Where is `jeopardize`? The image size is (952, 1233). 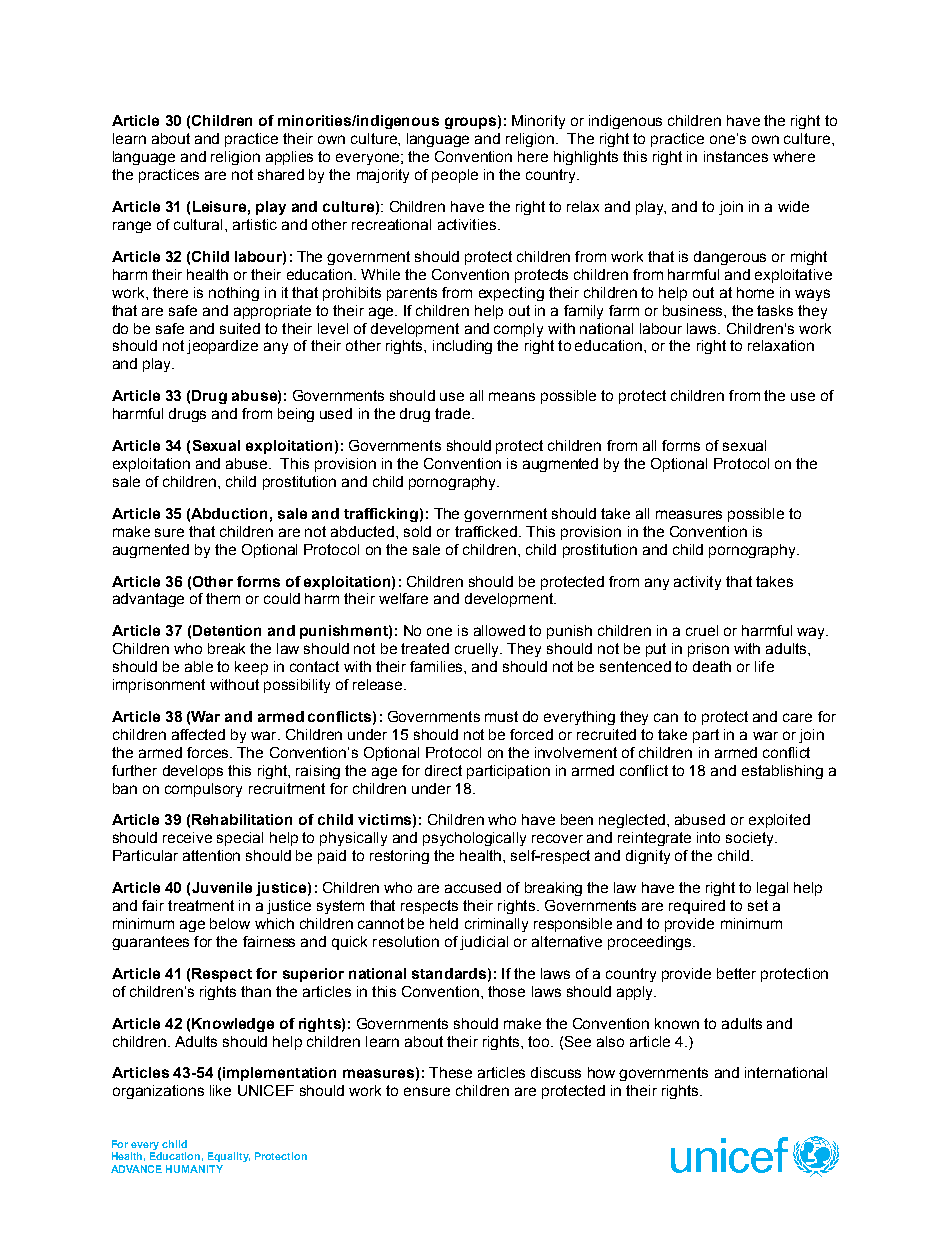 jeopardize is located at coordinates (222, 347).
